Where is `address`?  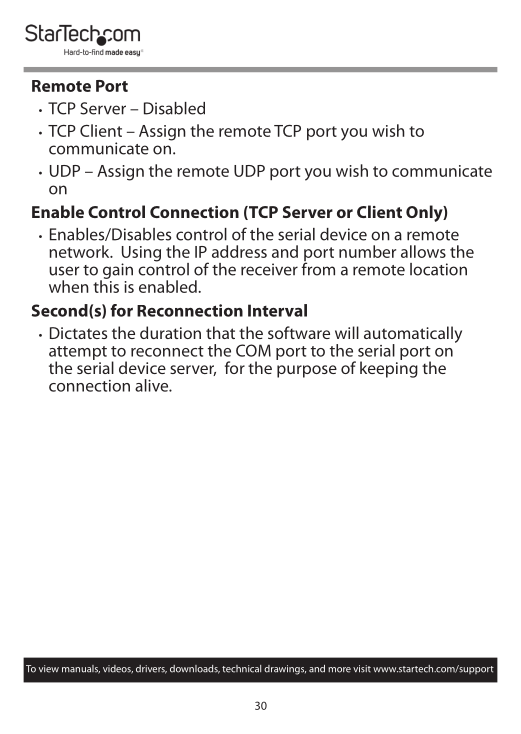 address is located at coordinates (239, 251).
